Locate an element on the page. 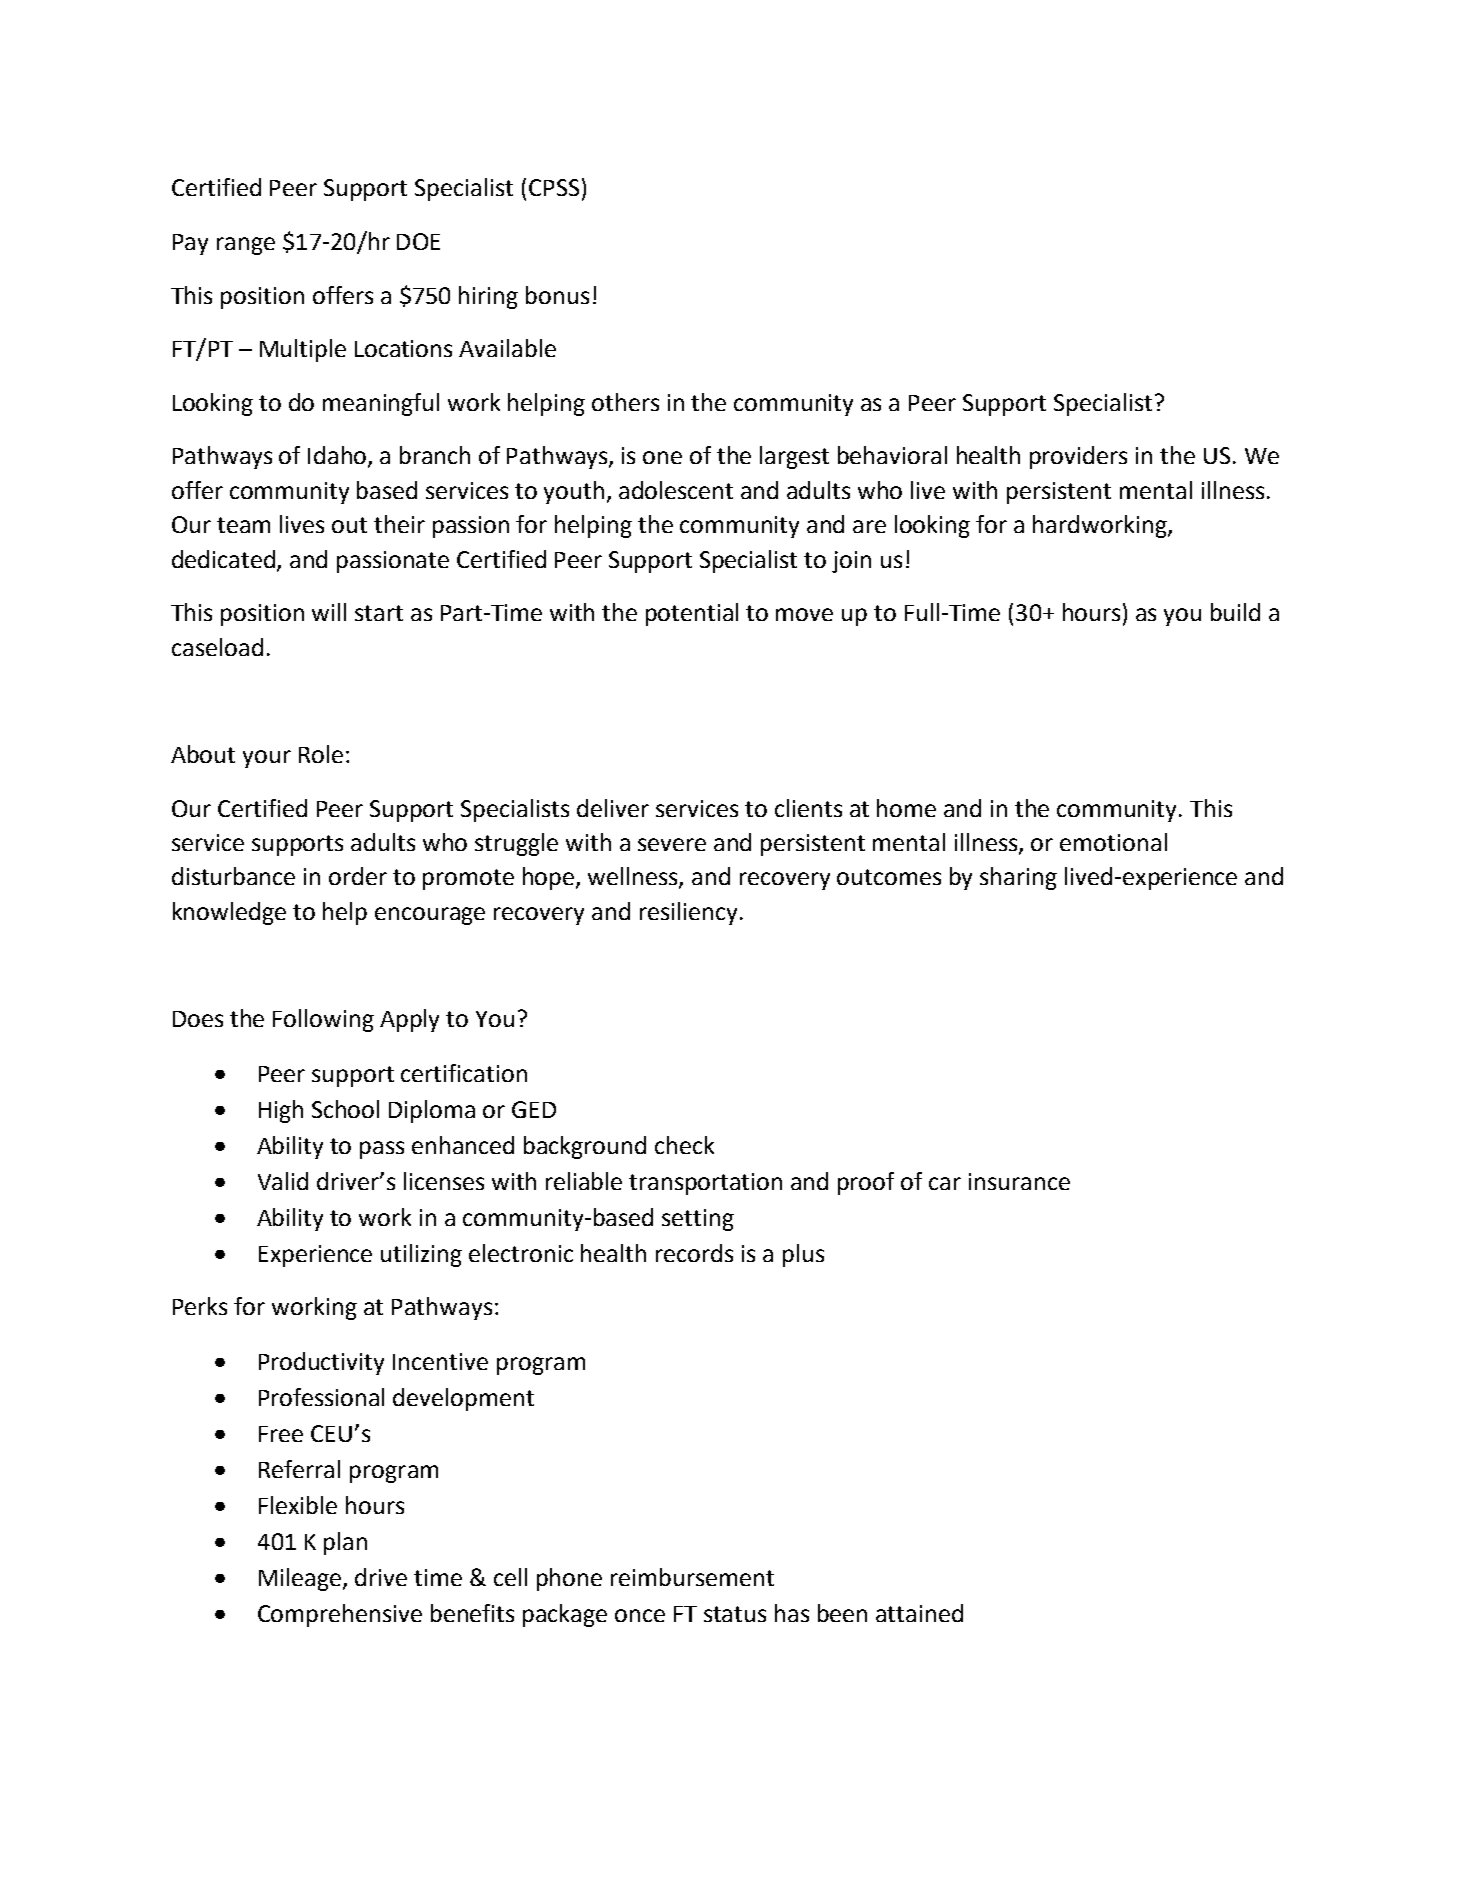 The image size is (1457, 1886). potential is located at coordinates (692, 614).
